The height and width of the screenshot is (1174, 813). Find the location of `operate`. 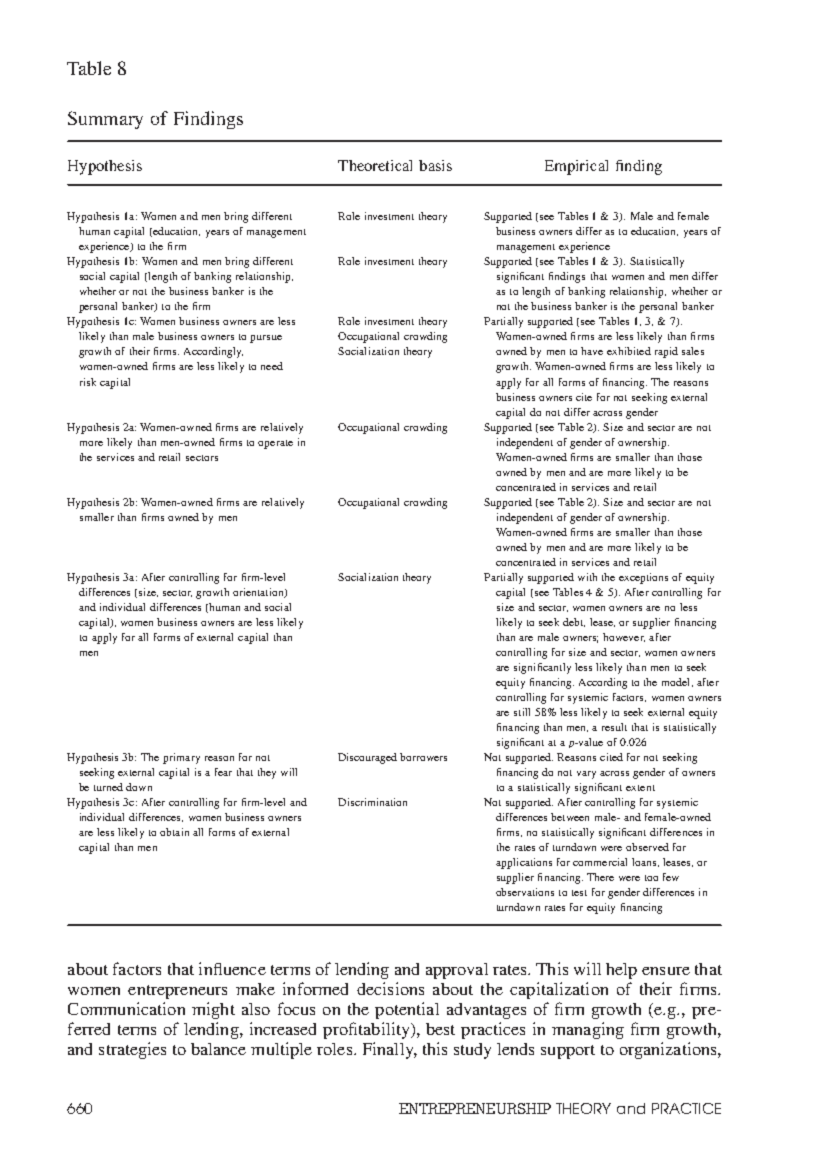

operate is located at coordinates (275, 444).
